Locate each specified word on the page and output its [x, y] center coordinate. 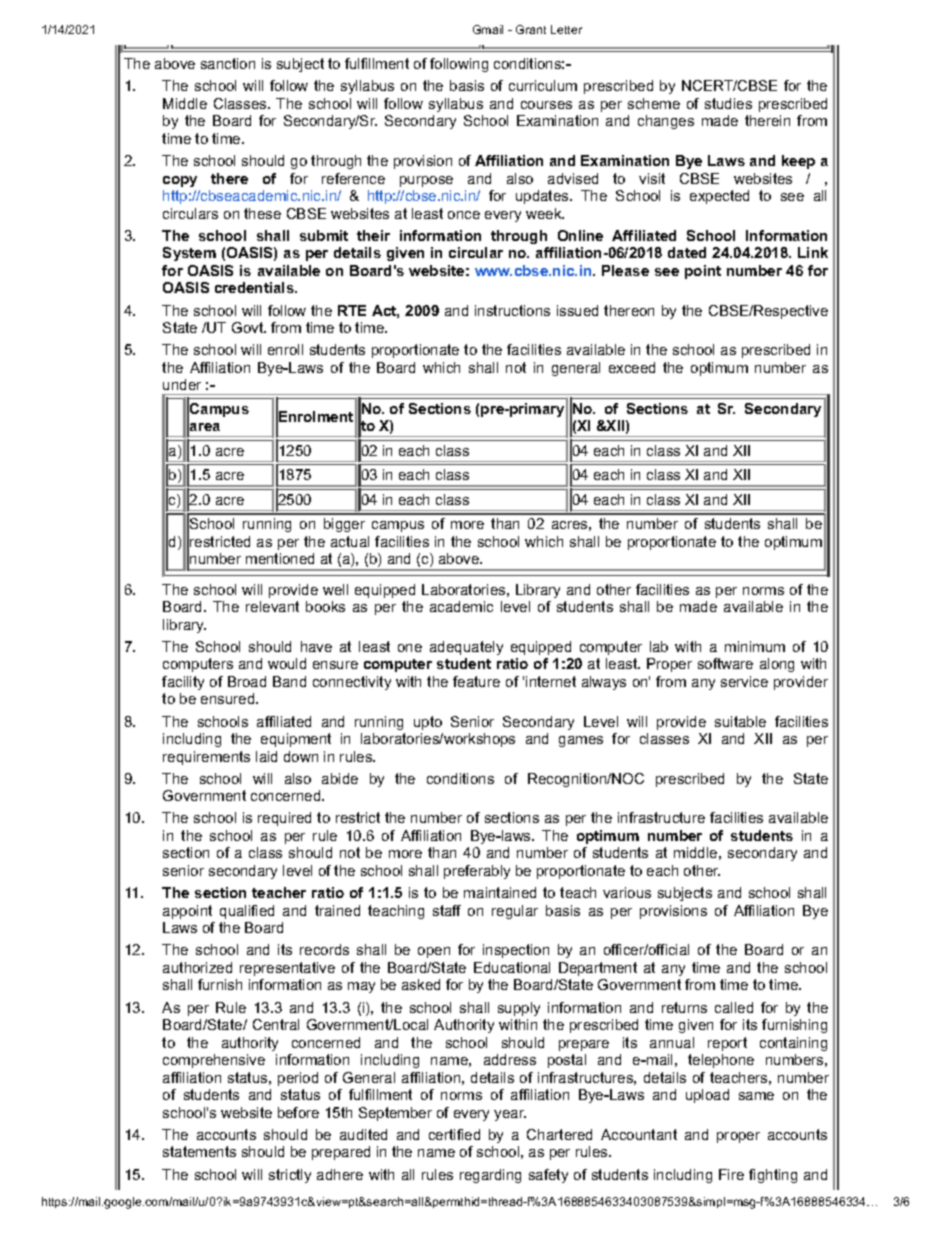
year [510, 1115]
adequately [466, 648]
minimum [755, 646]
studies [728, 103]
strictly [290, 1176]
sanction [228, 63]
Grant [531, 29]
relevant [272, 606]
